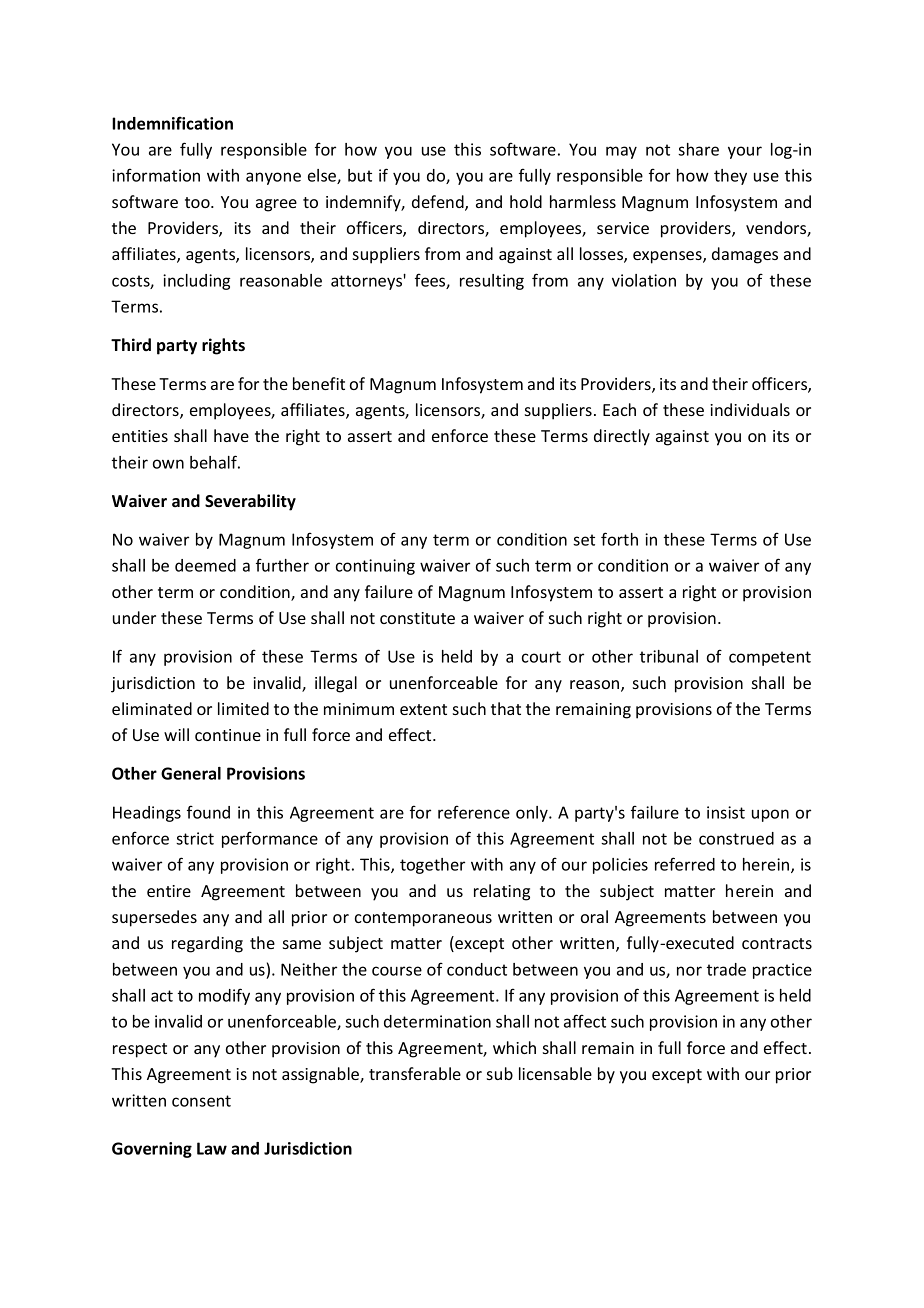 This screenshot has height=1308, width=924. Describe the element at coordinates (417, 618) in the screenshot. I see `constitute` at that location.
